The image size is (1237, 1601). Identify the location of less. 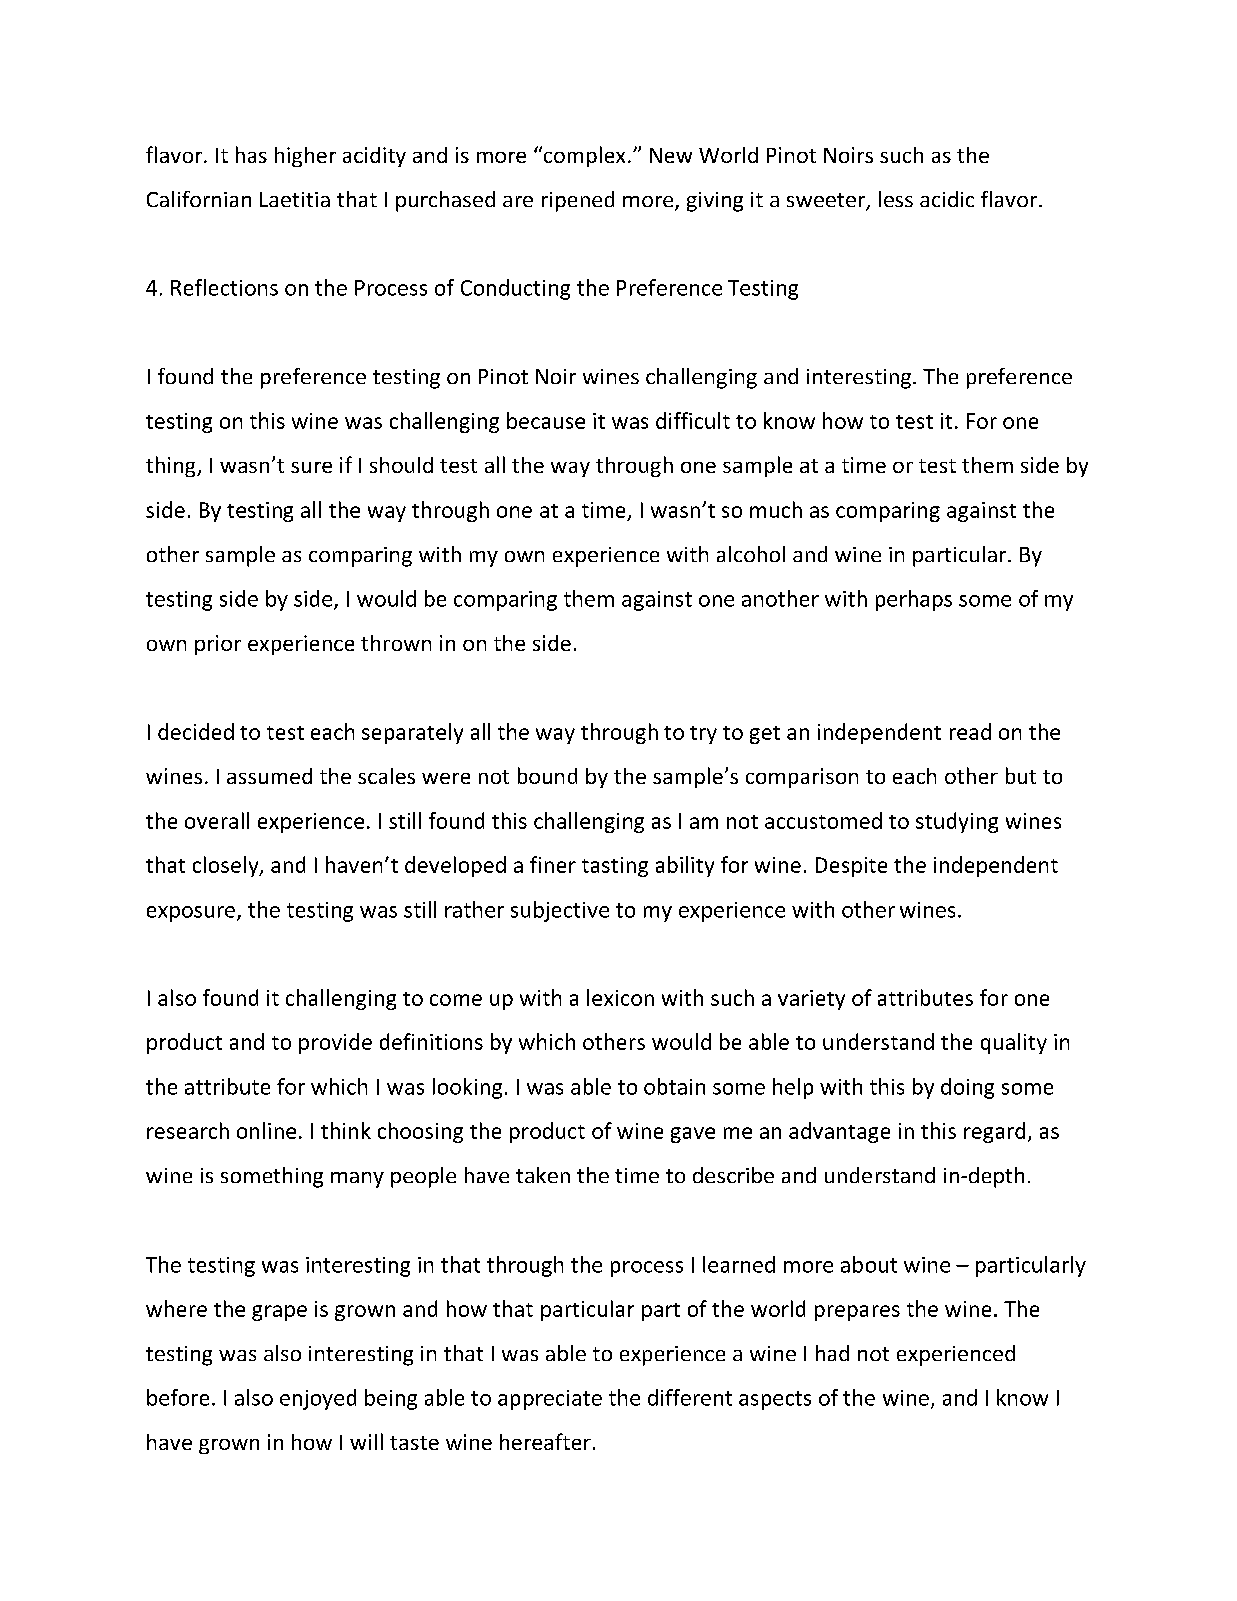
(896, 199).
